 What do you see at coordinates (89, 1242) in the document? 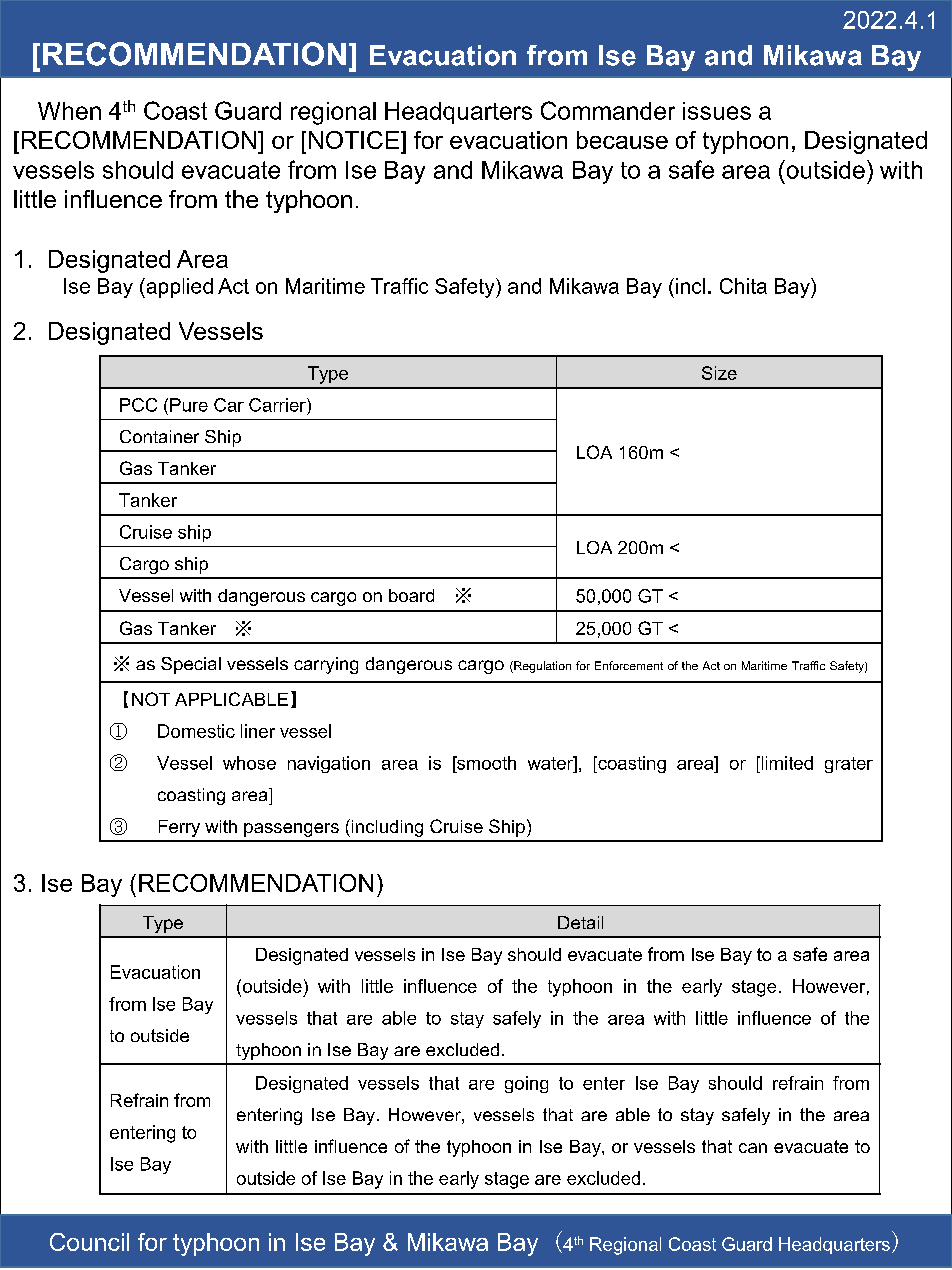
I see `Council` at bounding box center [89, 1242].
